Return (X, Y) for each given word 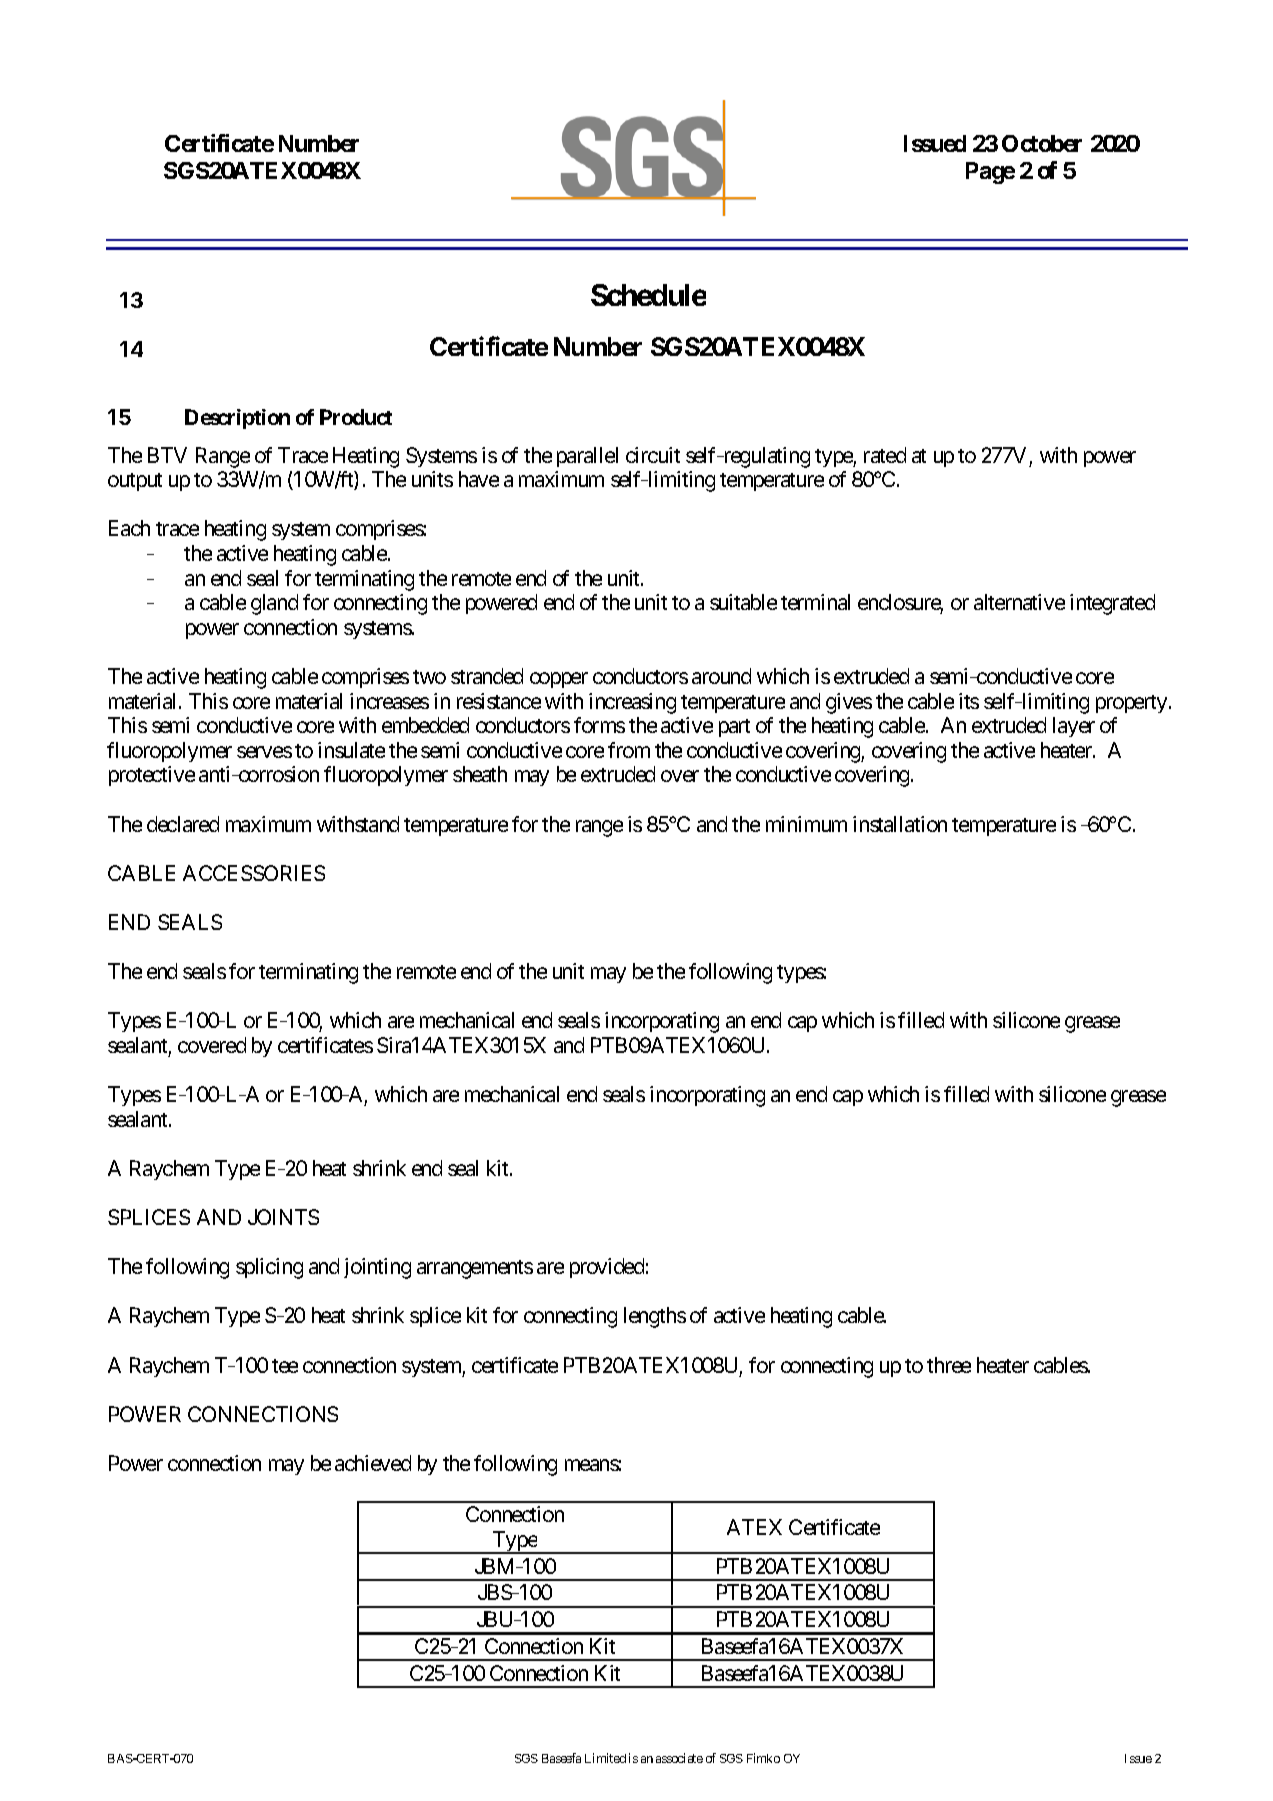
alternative (1019, 602)
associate (679, 1758)
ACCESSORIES (254, 873)
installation (900, 824)
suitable (743, 602)
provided (607, 1268)
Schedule (648, 295)
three (949, 1365)
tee (285, 1366)
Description (237, 419)
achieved (373, 1463)
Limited (605, 1758)
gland (274, 604)
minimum (806, 824)
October (1042, 143)
